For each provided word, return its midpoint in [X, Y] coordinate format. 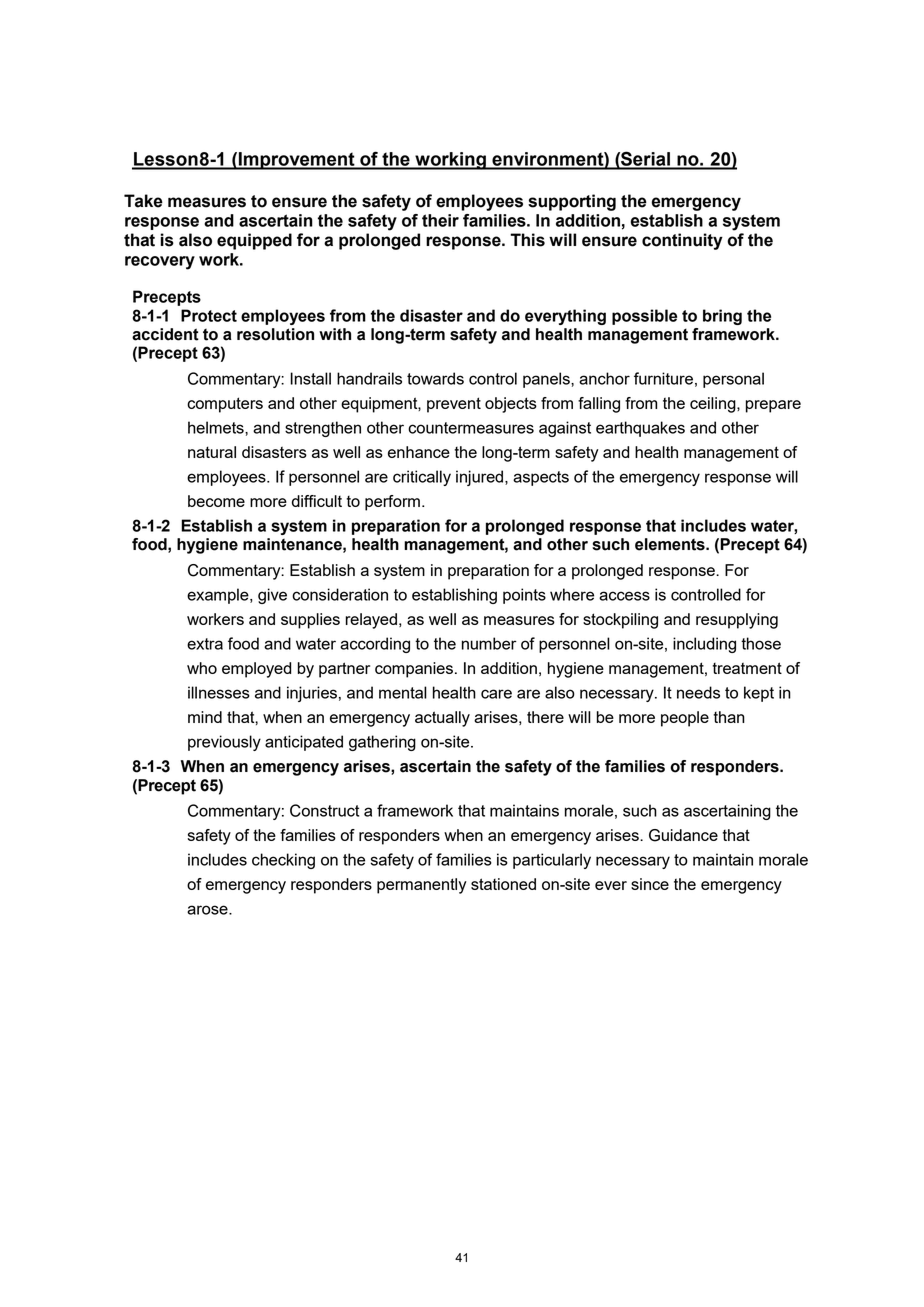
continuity [682, 241]
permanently [422, 886]
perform [392, 503]
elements [671, 544]
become [216, 501]
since [650, 884]
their [440, 220]
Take [143, 201]
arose [208, 910]
